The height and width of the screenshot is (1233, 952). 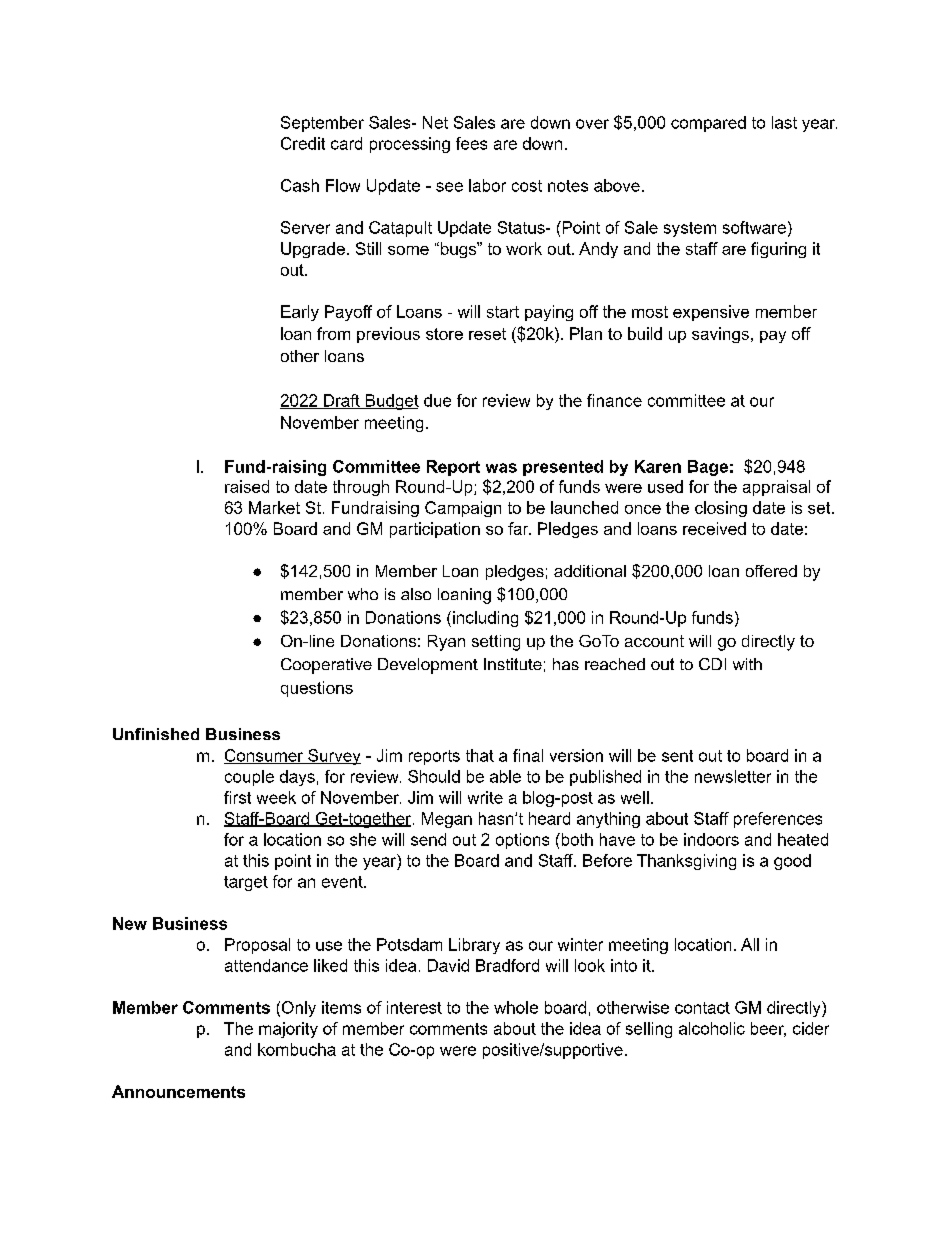 What do you see at coordinates (771, 571) in the screenshot?
I see `offered` at bounding box center [771, 571].
